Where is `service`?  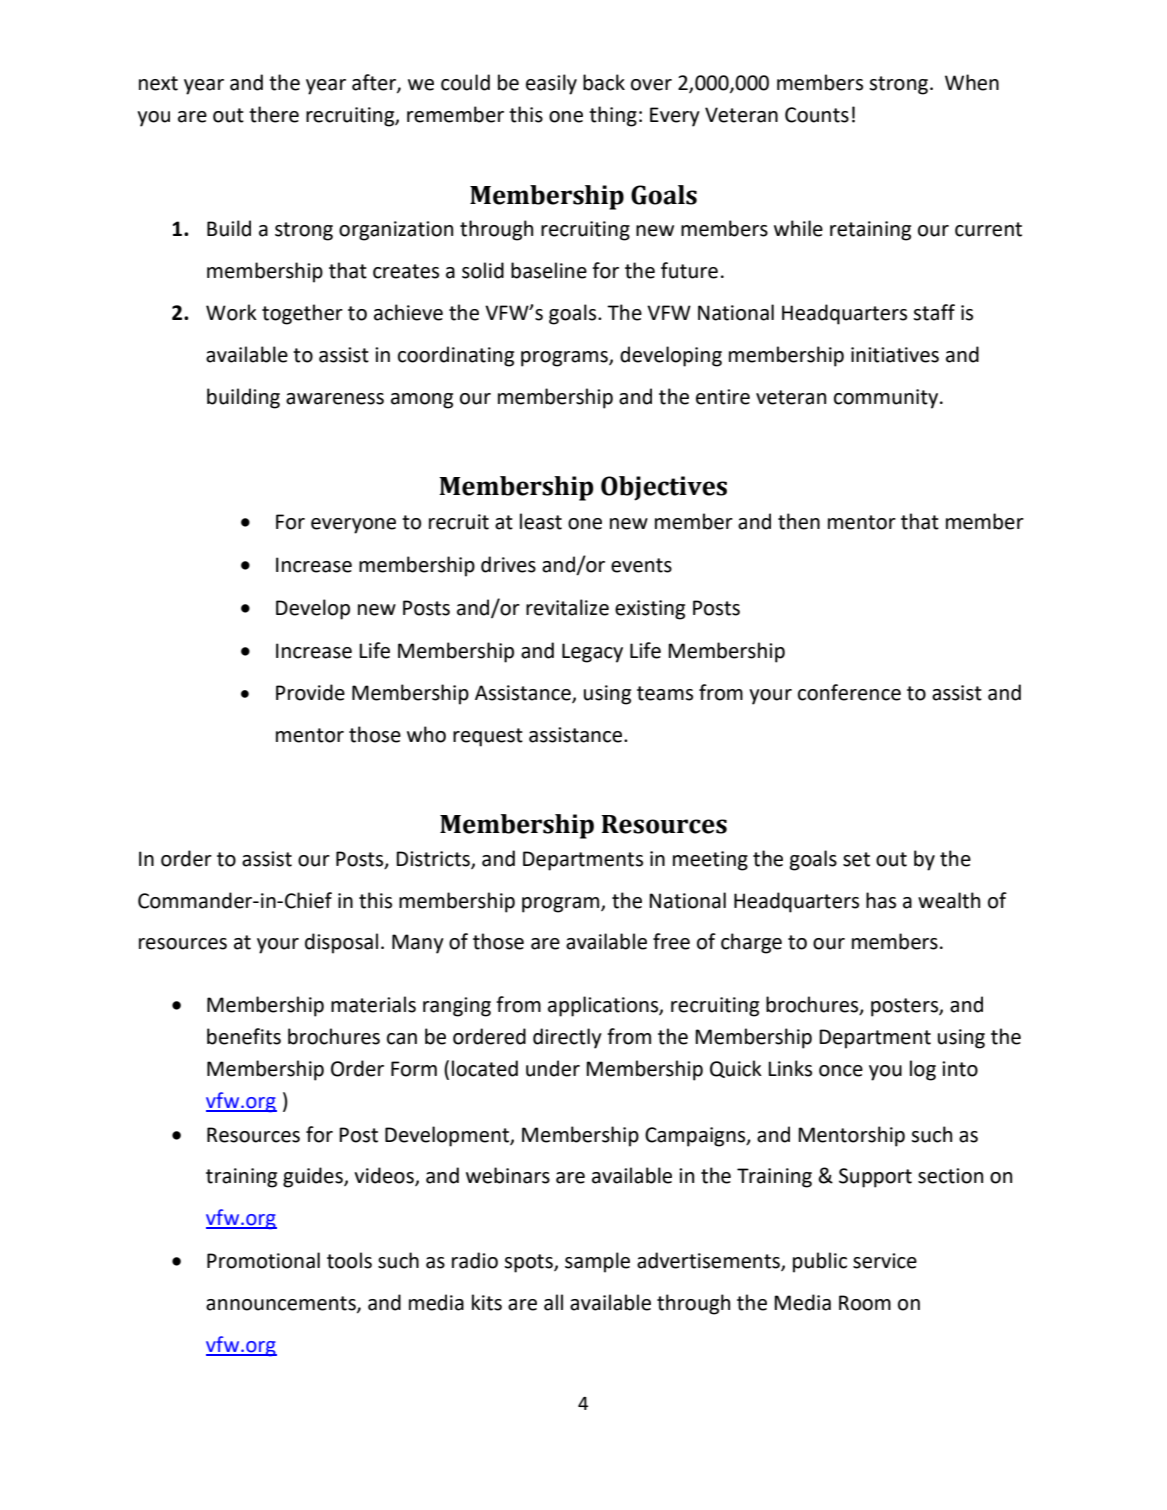
service is located at coordinates (885, 1261).
